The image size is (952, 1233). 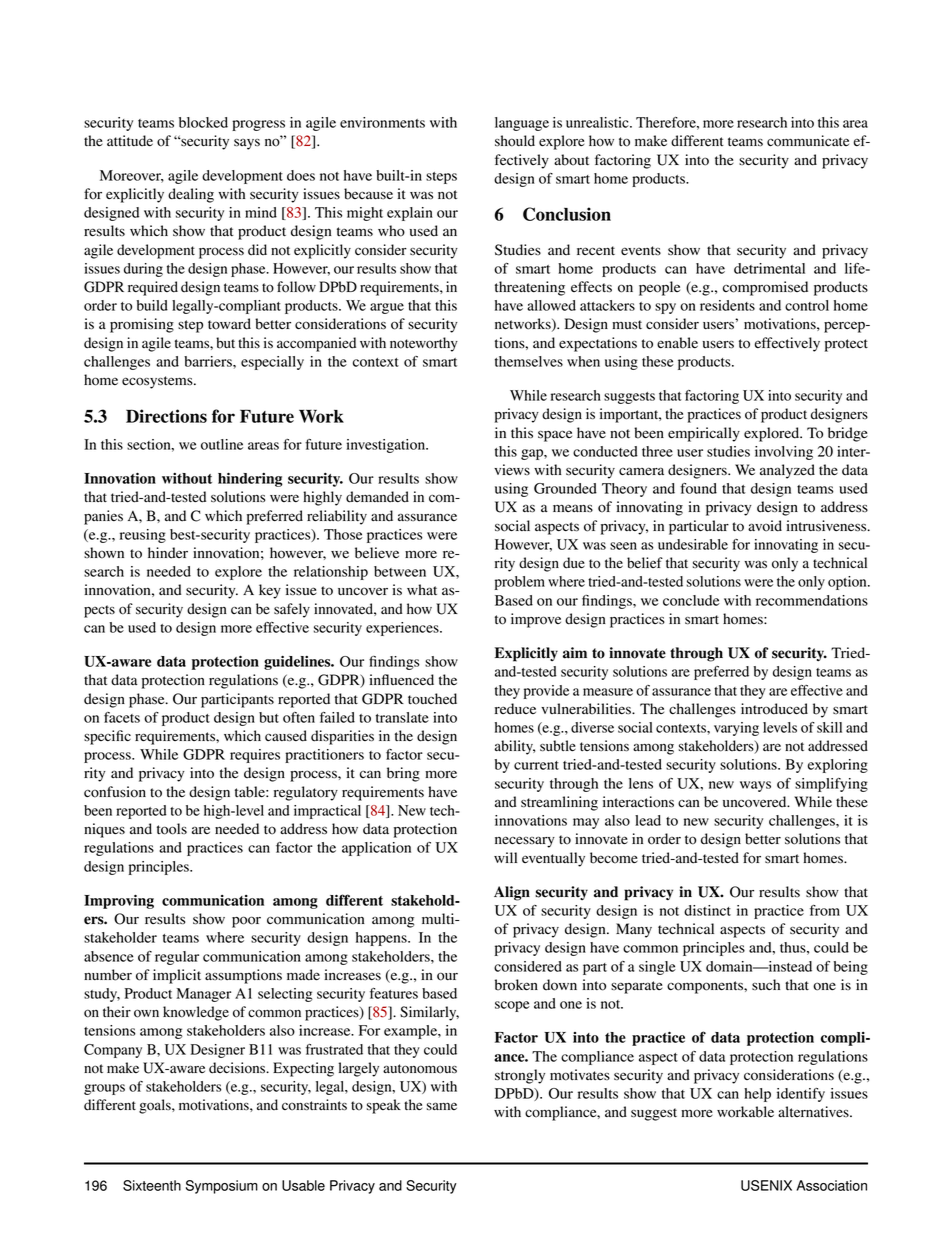 What do you see at coordinates (766, 1185) in the image?
I see `USENIX` at bounding box center [766, 1185].
